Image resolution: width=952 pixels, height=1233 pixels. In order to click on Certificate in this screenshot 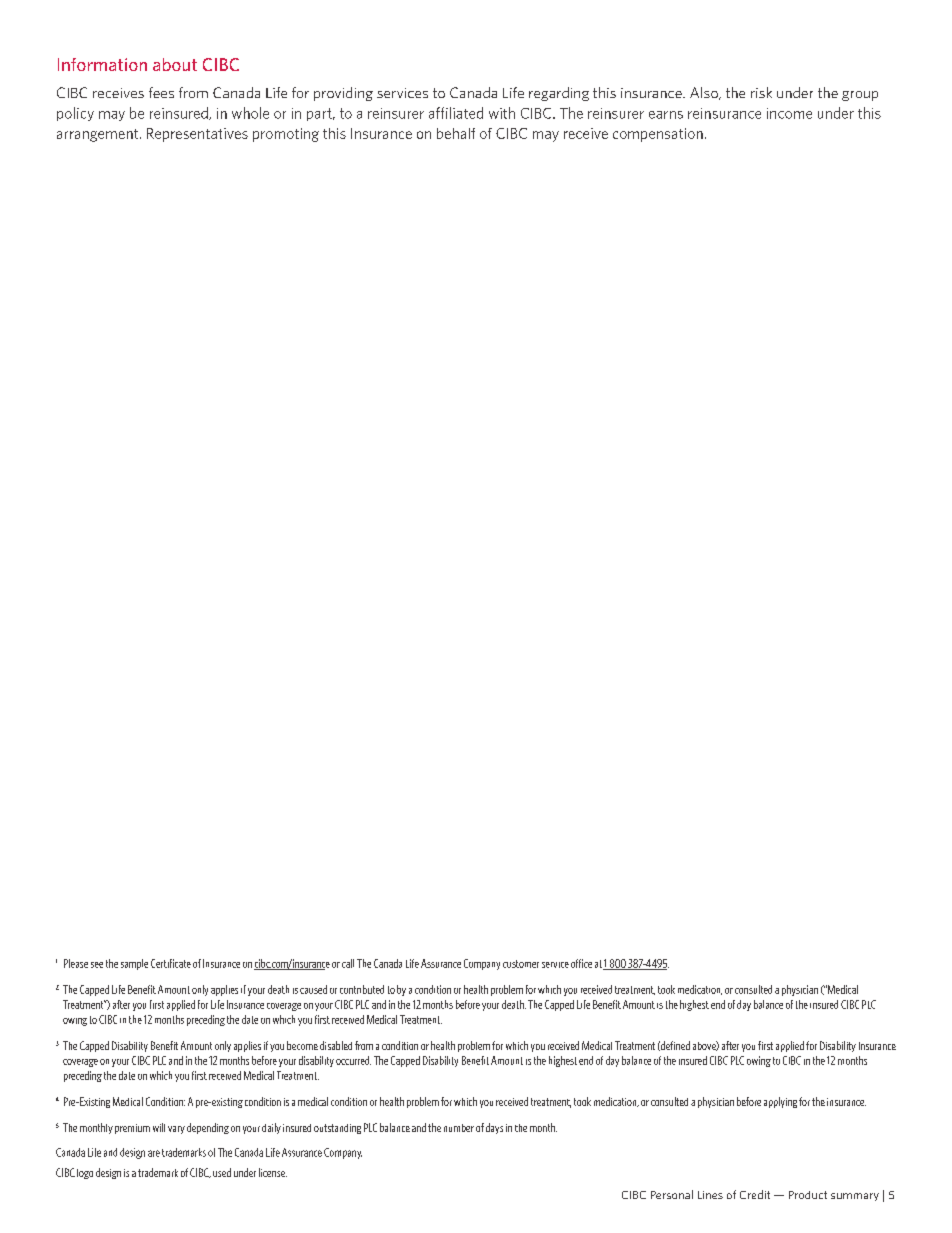, I will do `click(171, 963)`.
